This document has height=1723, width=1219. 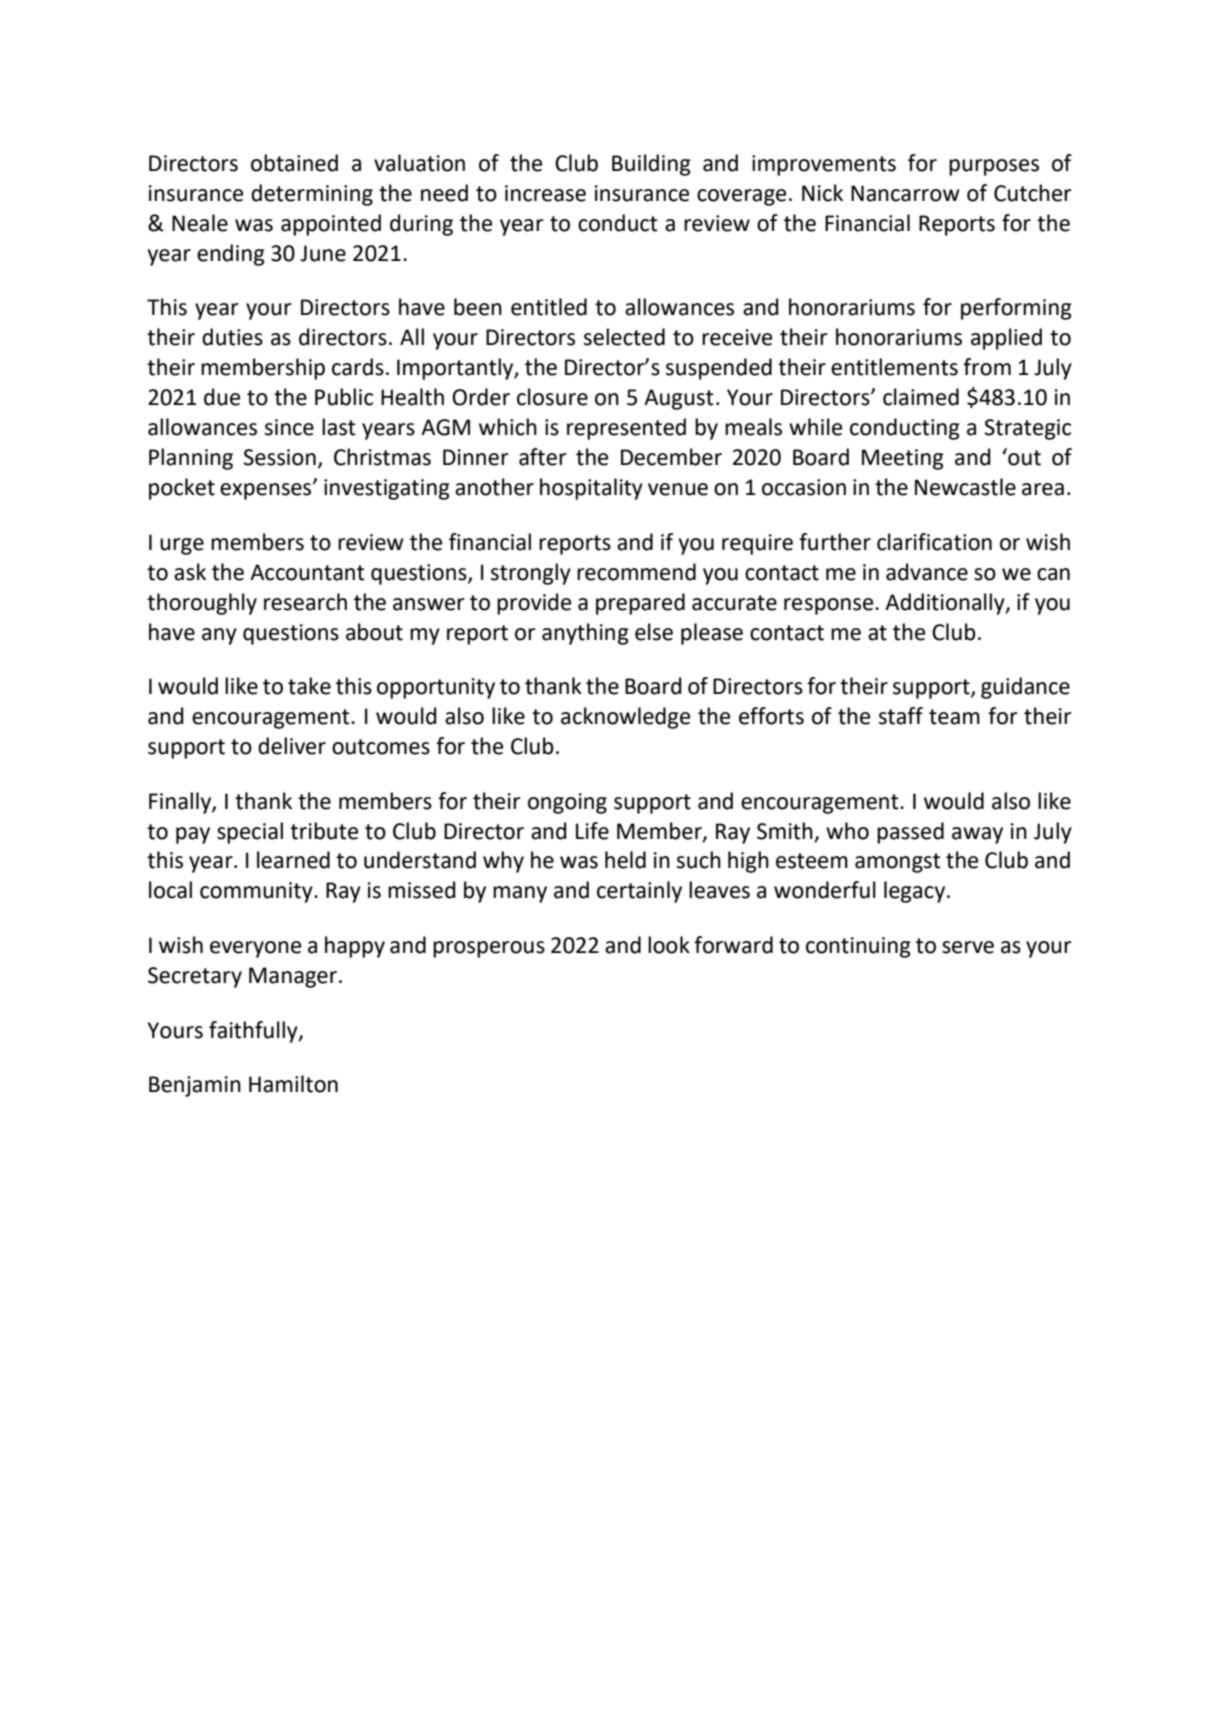 I want to click on purposes, so click(x=994, y=167).
